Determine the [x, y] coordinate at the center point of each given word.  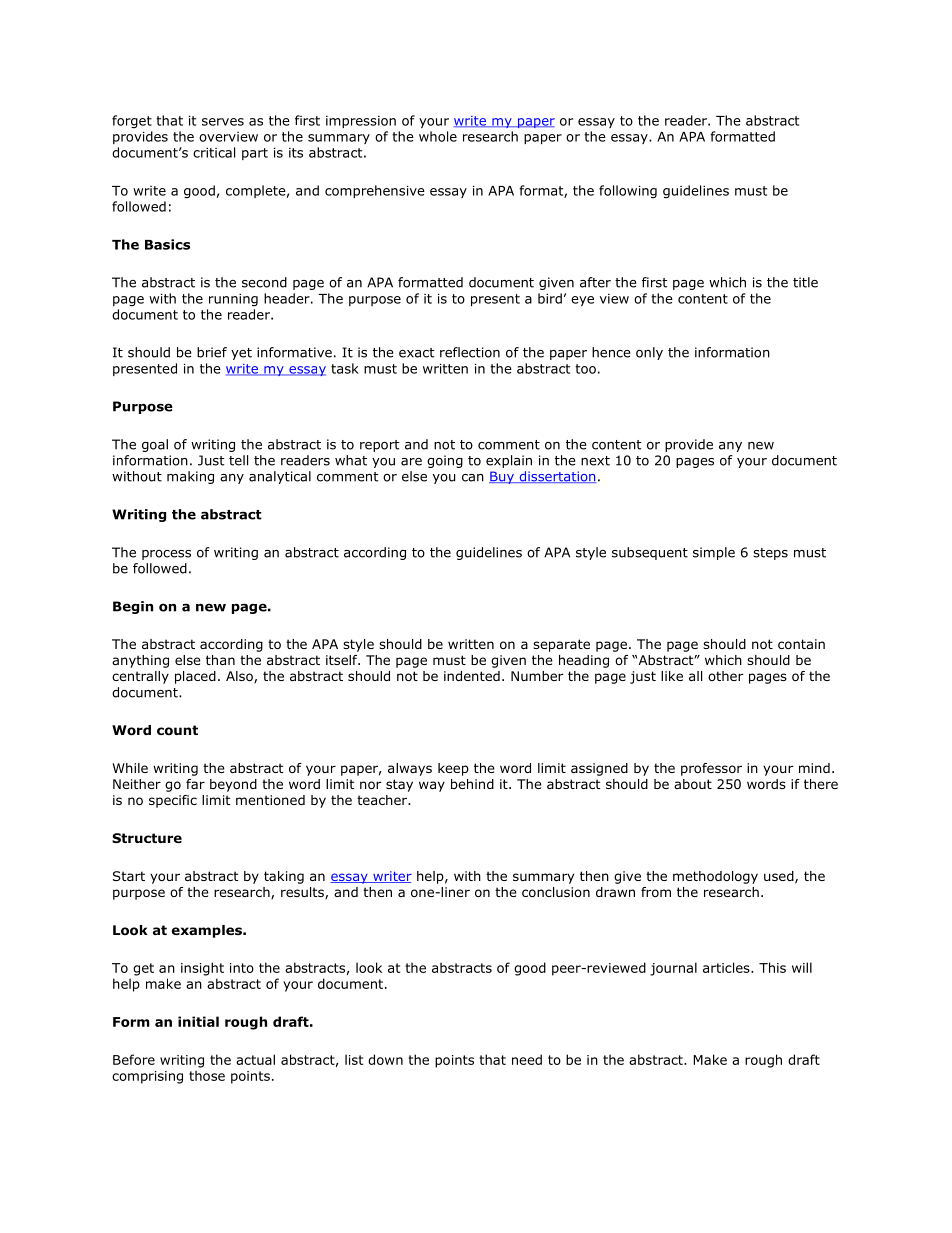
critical [214, 152]
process [166, 555]
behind [472, 784]
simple [714, 553]
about [693, 784]
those [207, 1075]
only [649, 353]
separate [561, 645]
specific [173, 801]
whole [438, 136]
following [628, 191]
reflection [470, 352]
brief [212, 352]
